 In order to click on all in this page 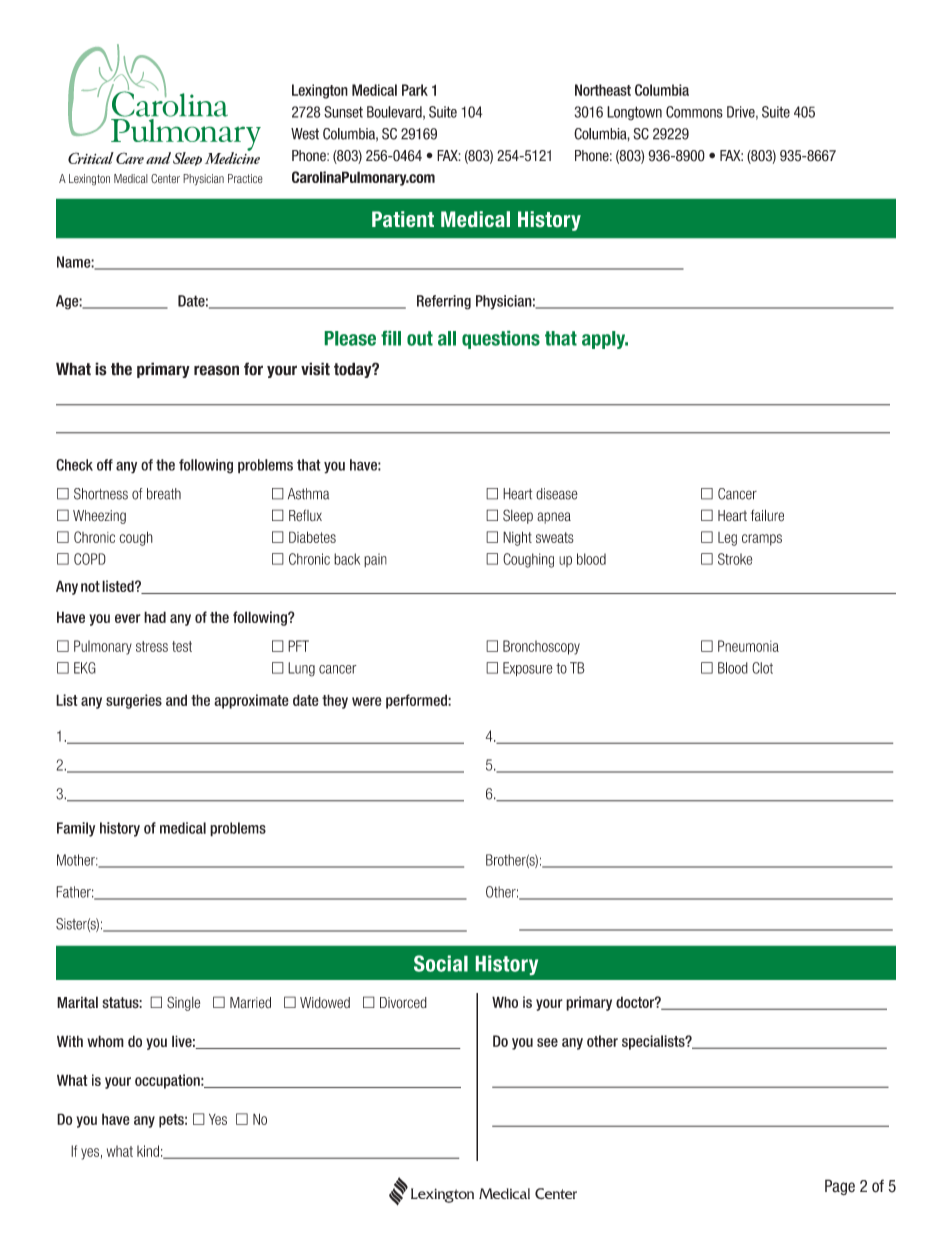, I will do `click(447, 338)`.
